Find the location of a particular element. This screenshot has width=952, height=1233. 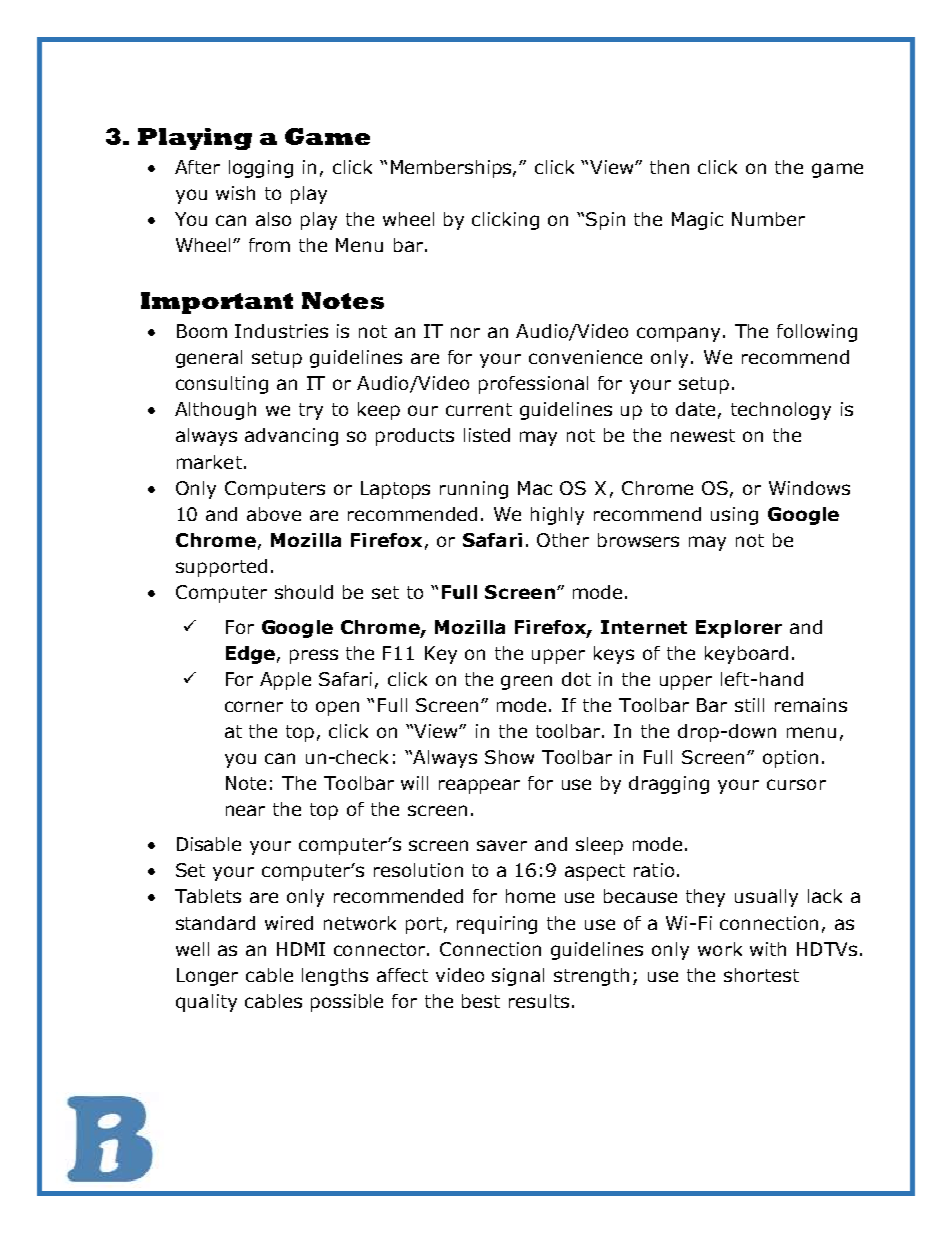

Explorer is located at coordinates (739, 629).
